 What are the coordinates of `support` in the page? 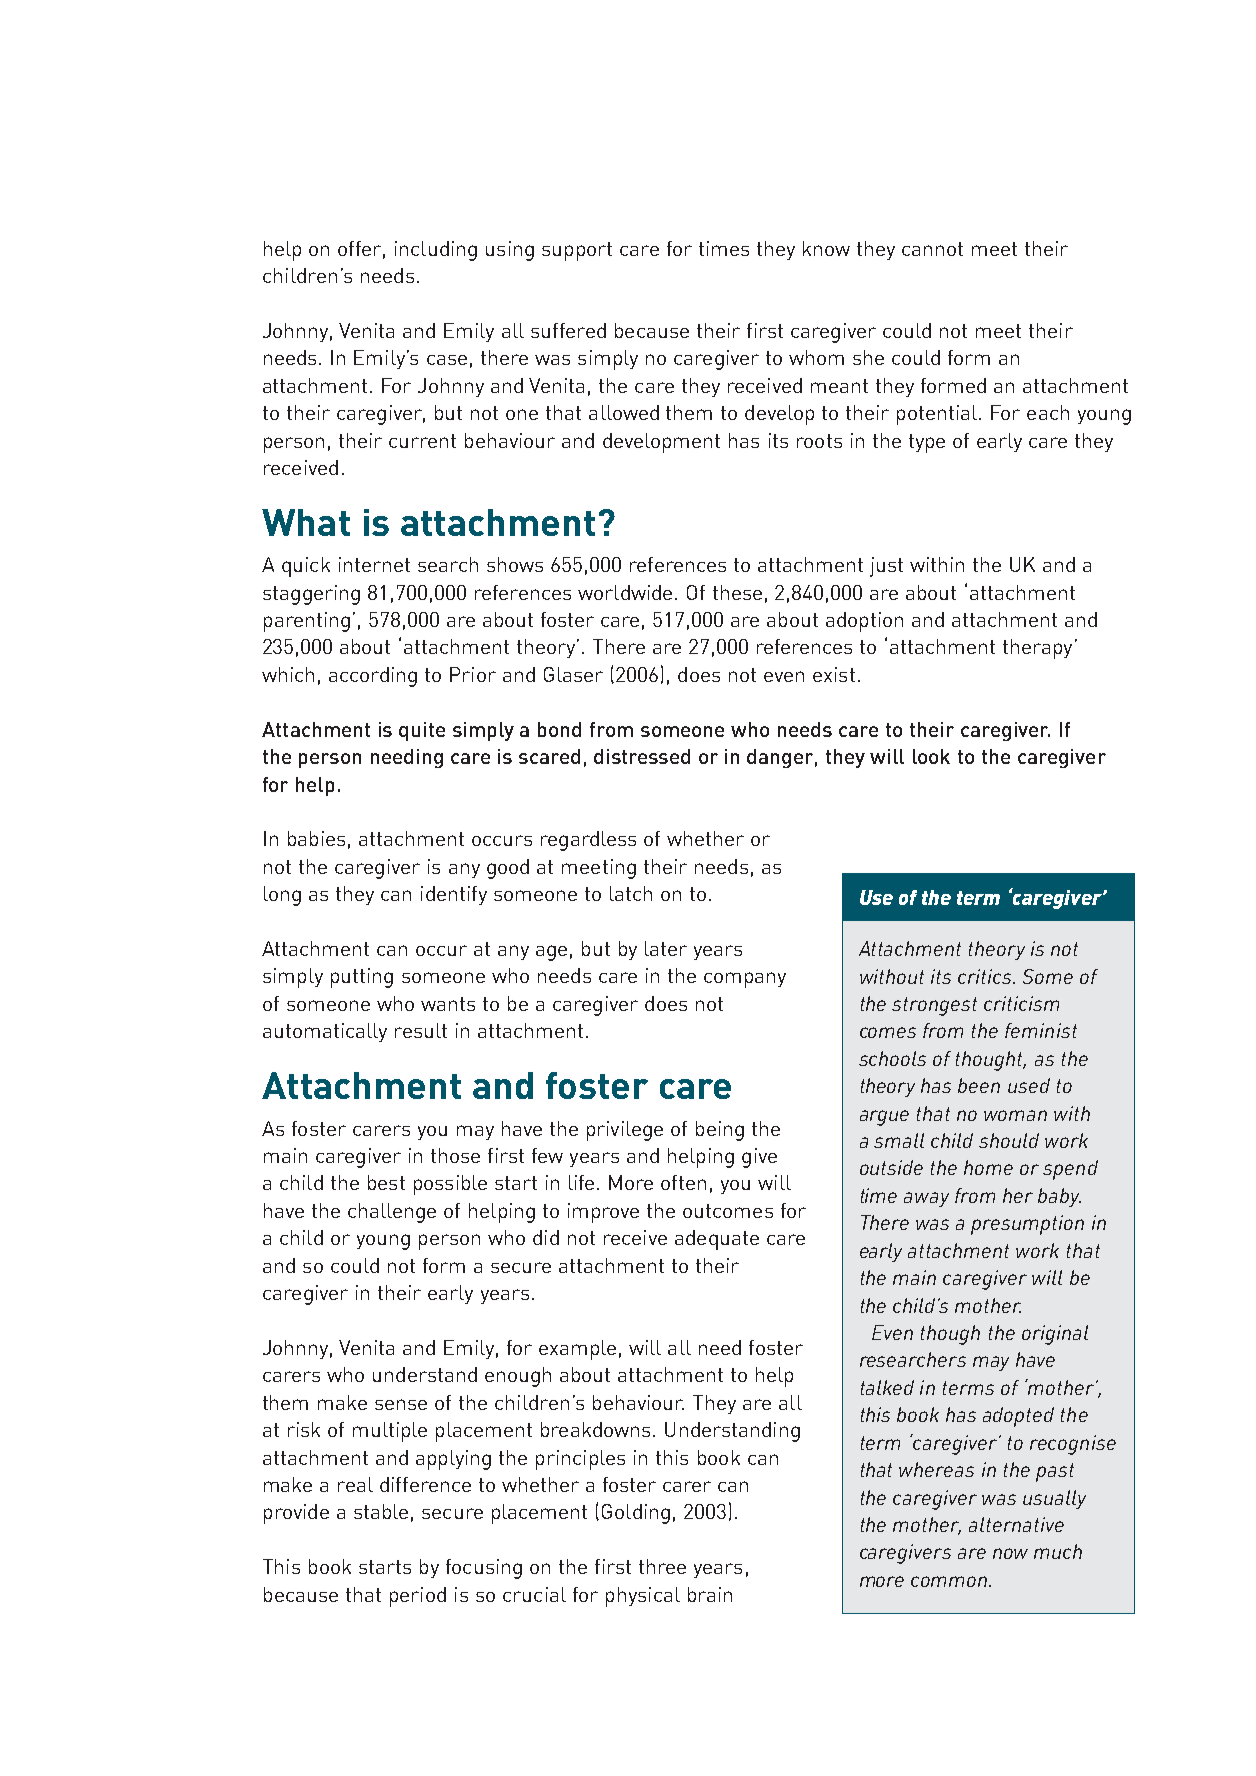 It's located at (577, 251).
